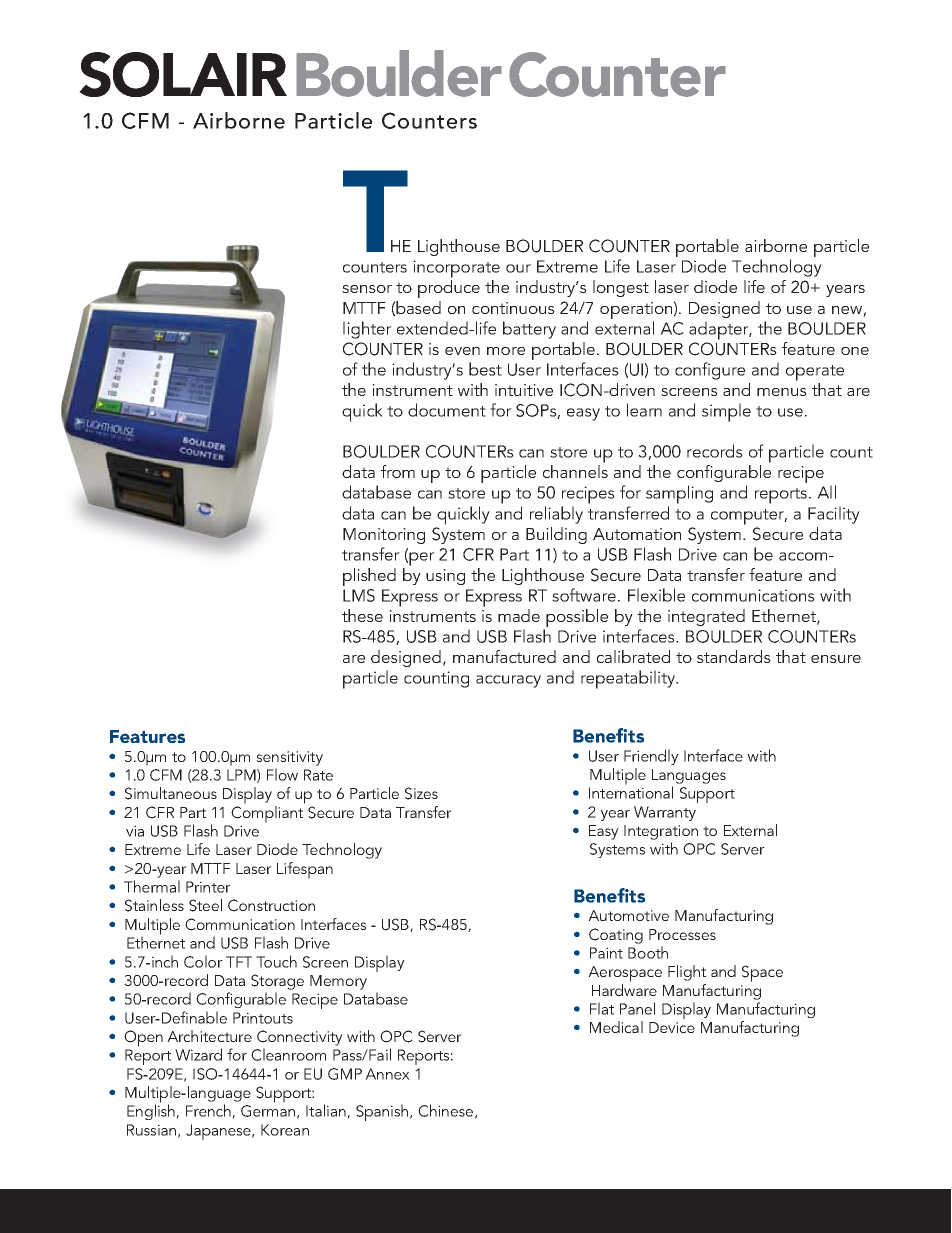 The height and width of the screenshot is (1233, 952). Describe the element at coordinates (367, 289) in the screenshot. I see `sensor` at that location.
